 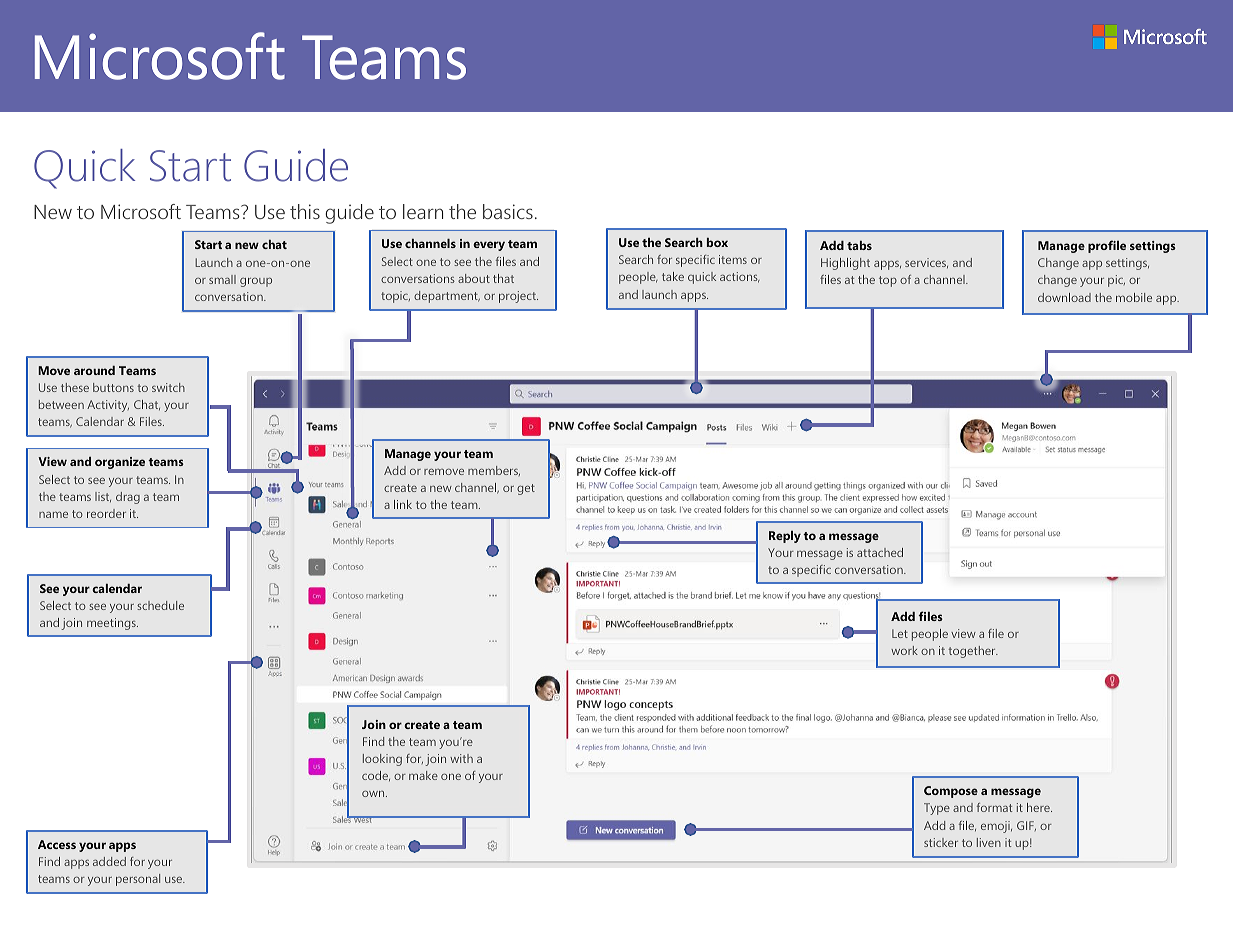 I want to click on download, so click(x=1064, y=297).
